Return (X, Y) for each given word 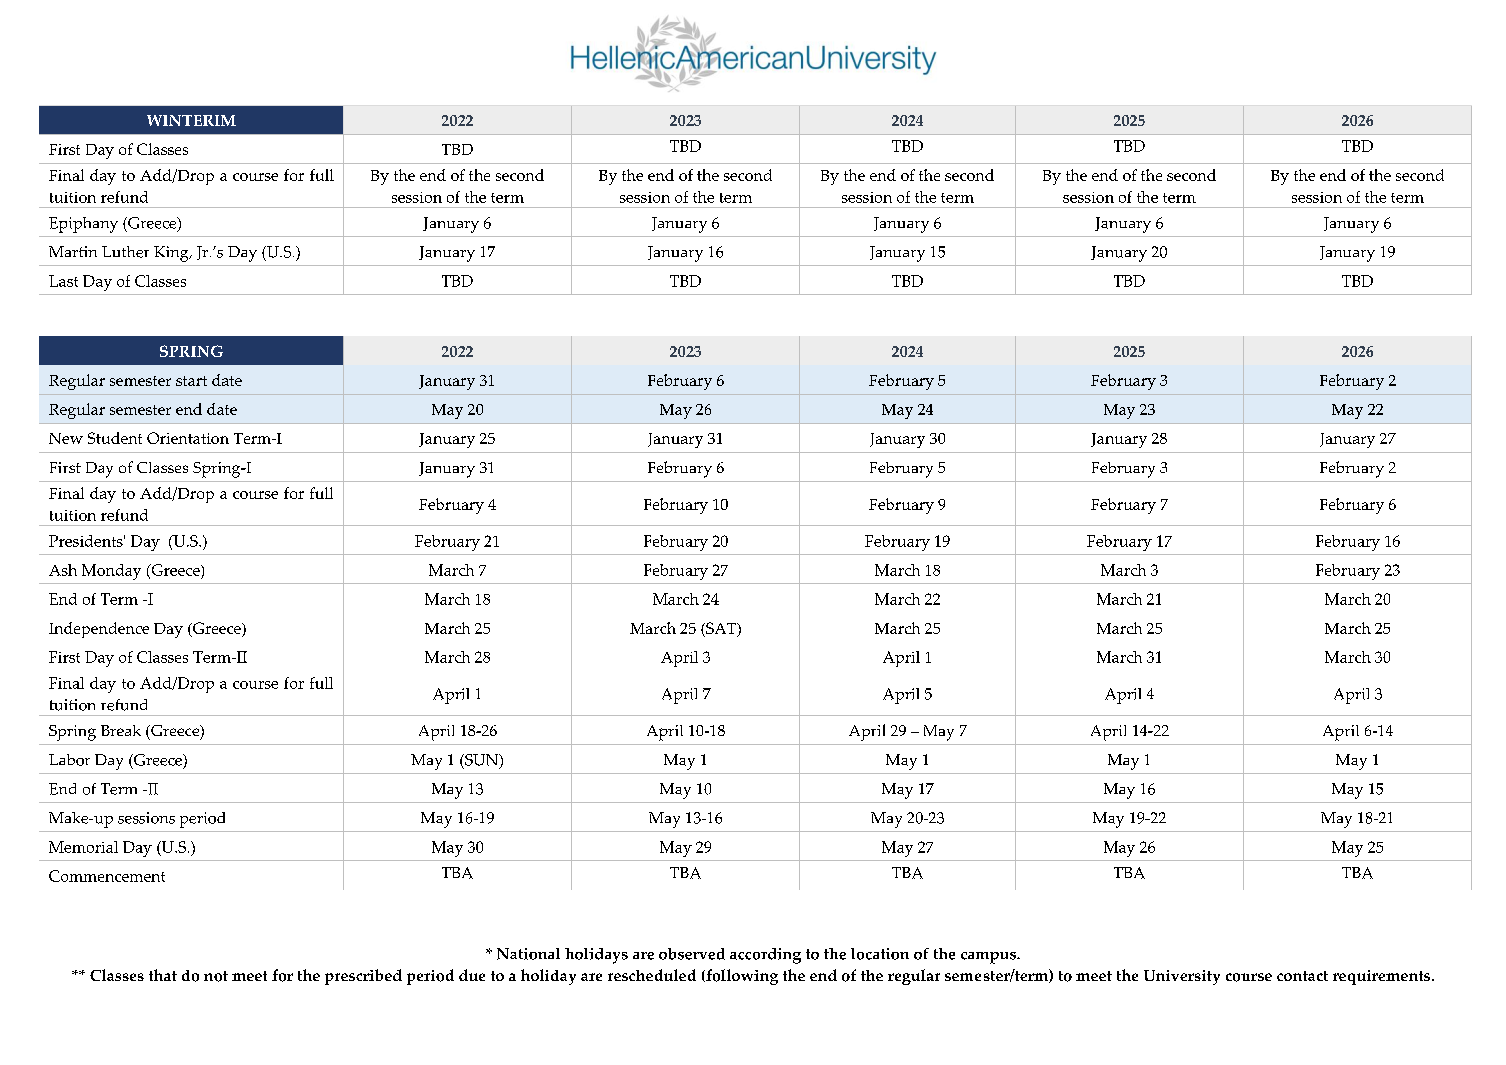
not (216, 976)
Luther (125, 252)
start (191, 381)
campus (990, 958)
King (172, 254)
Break (121, 730)
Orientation (188, 438)
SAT (721, 629)
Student (115, 438)
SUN (482, 761)
